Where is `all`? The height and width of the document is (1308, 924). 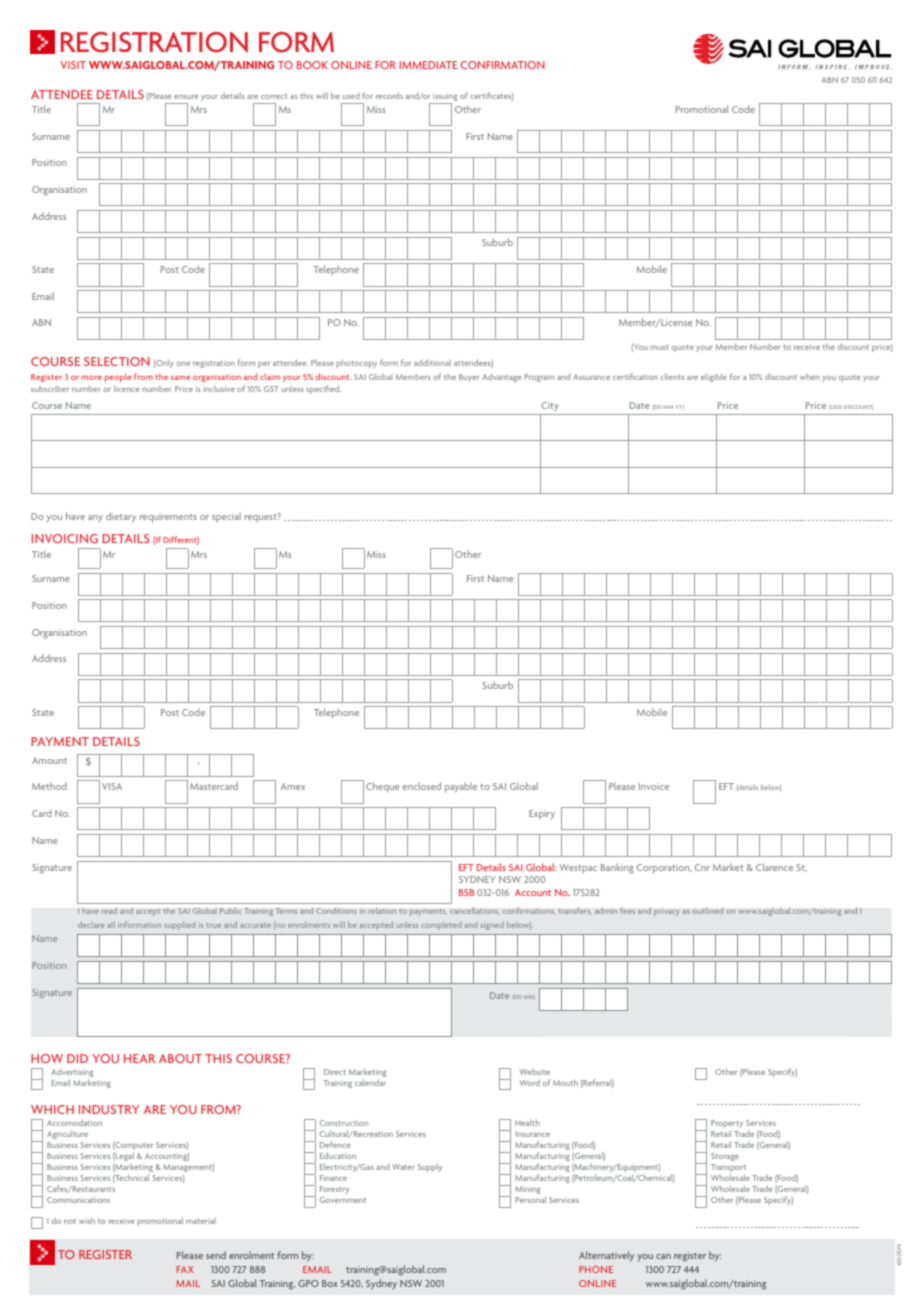
all is located at coordinates (111, 925).
